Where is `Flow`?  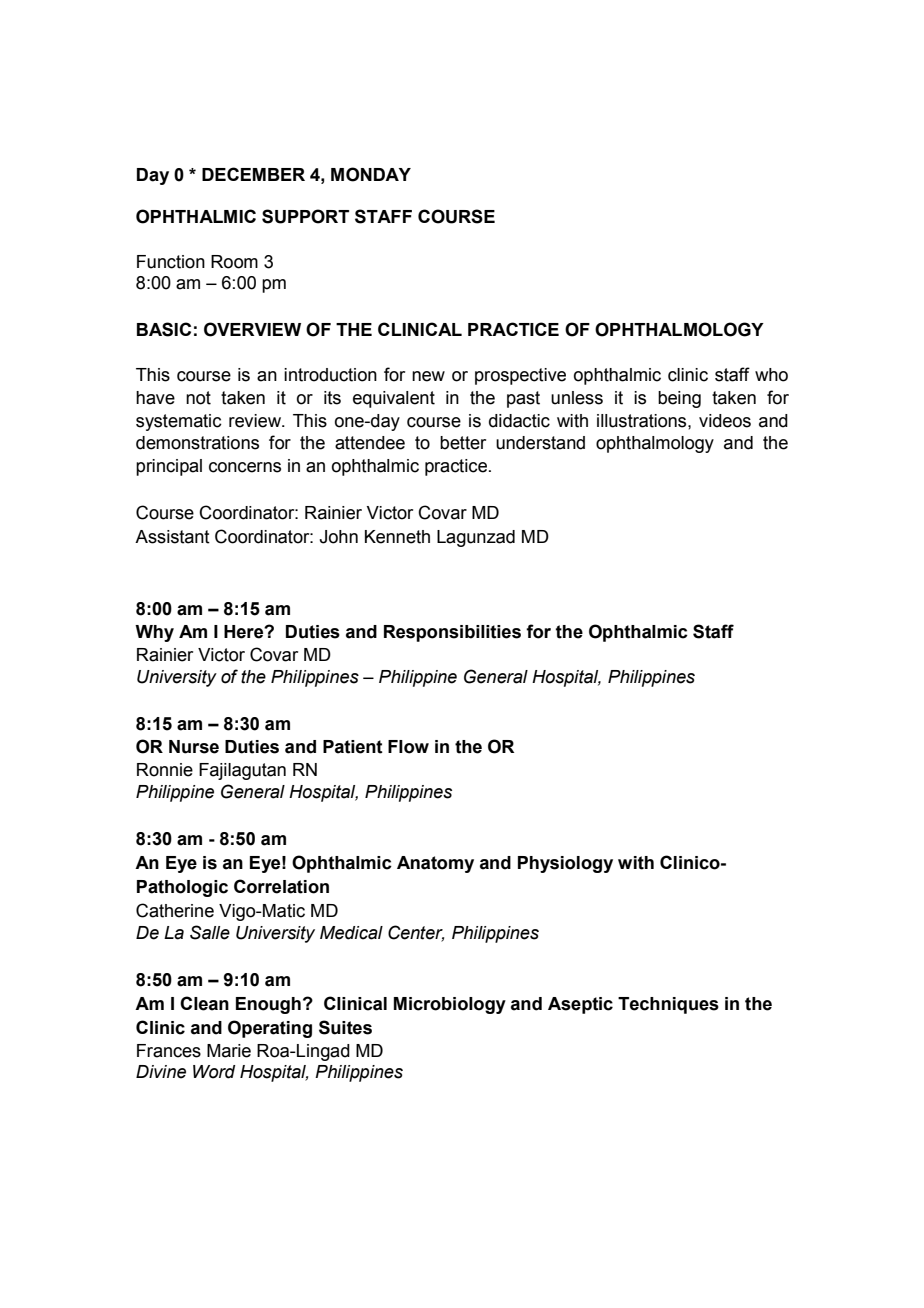
Flow is located at coordinates (408, 747).
